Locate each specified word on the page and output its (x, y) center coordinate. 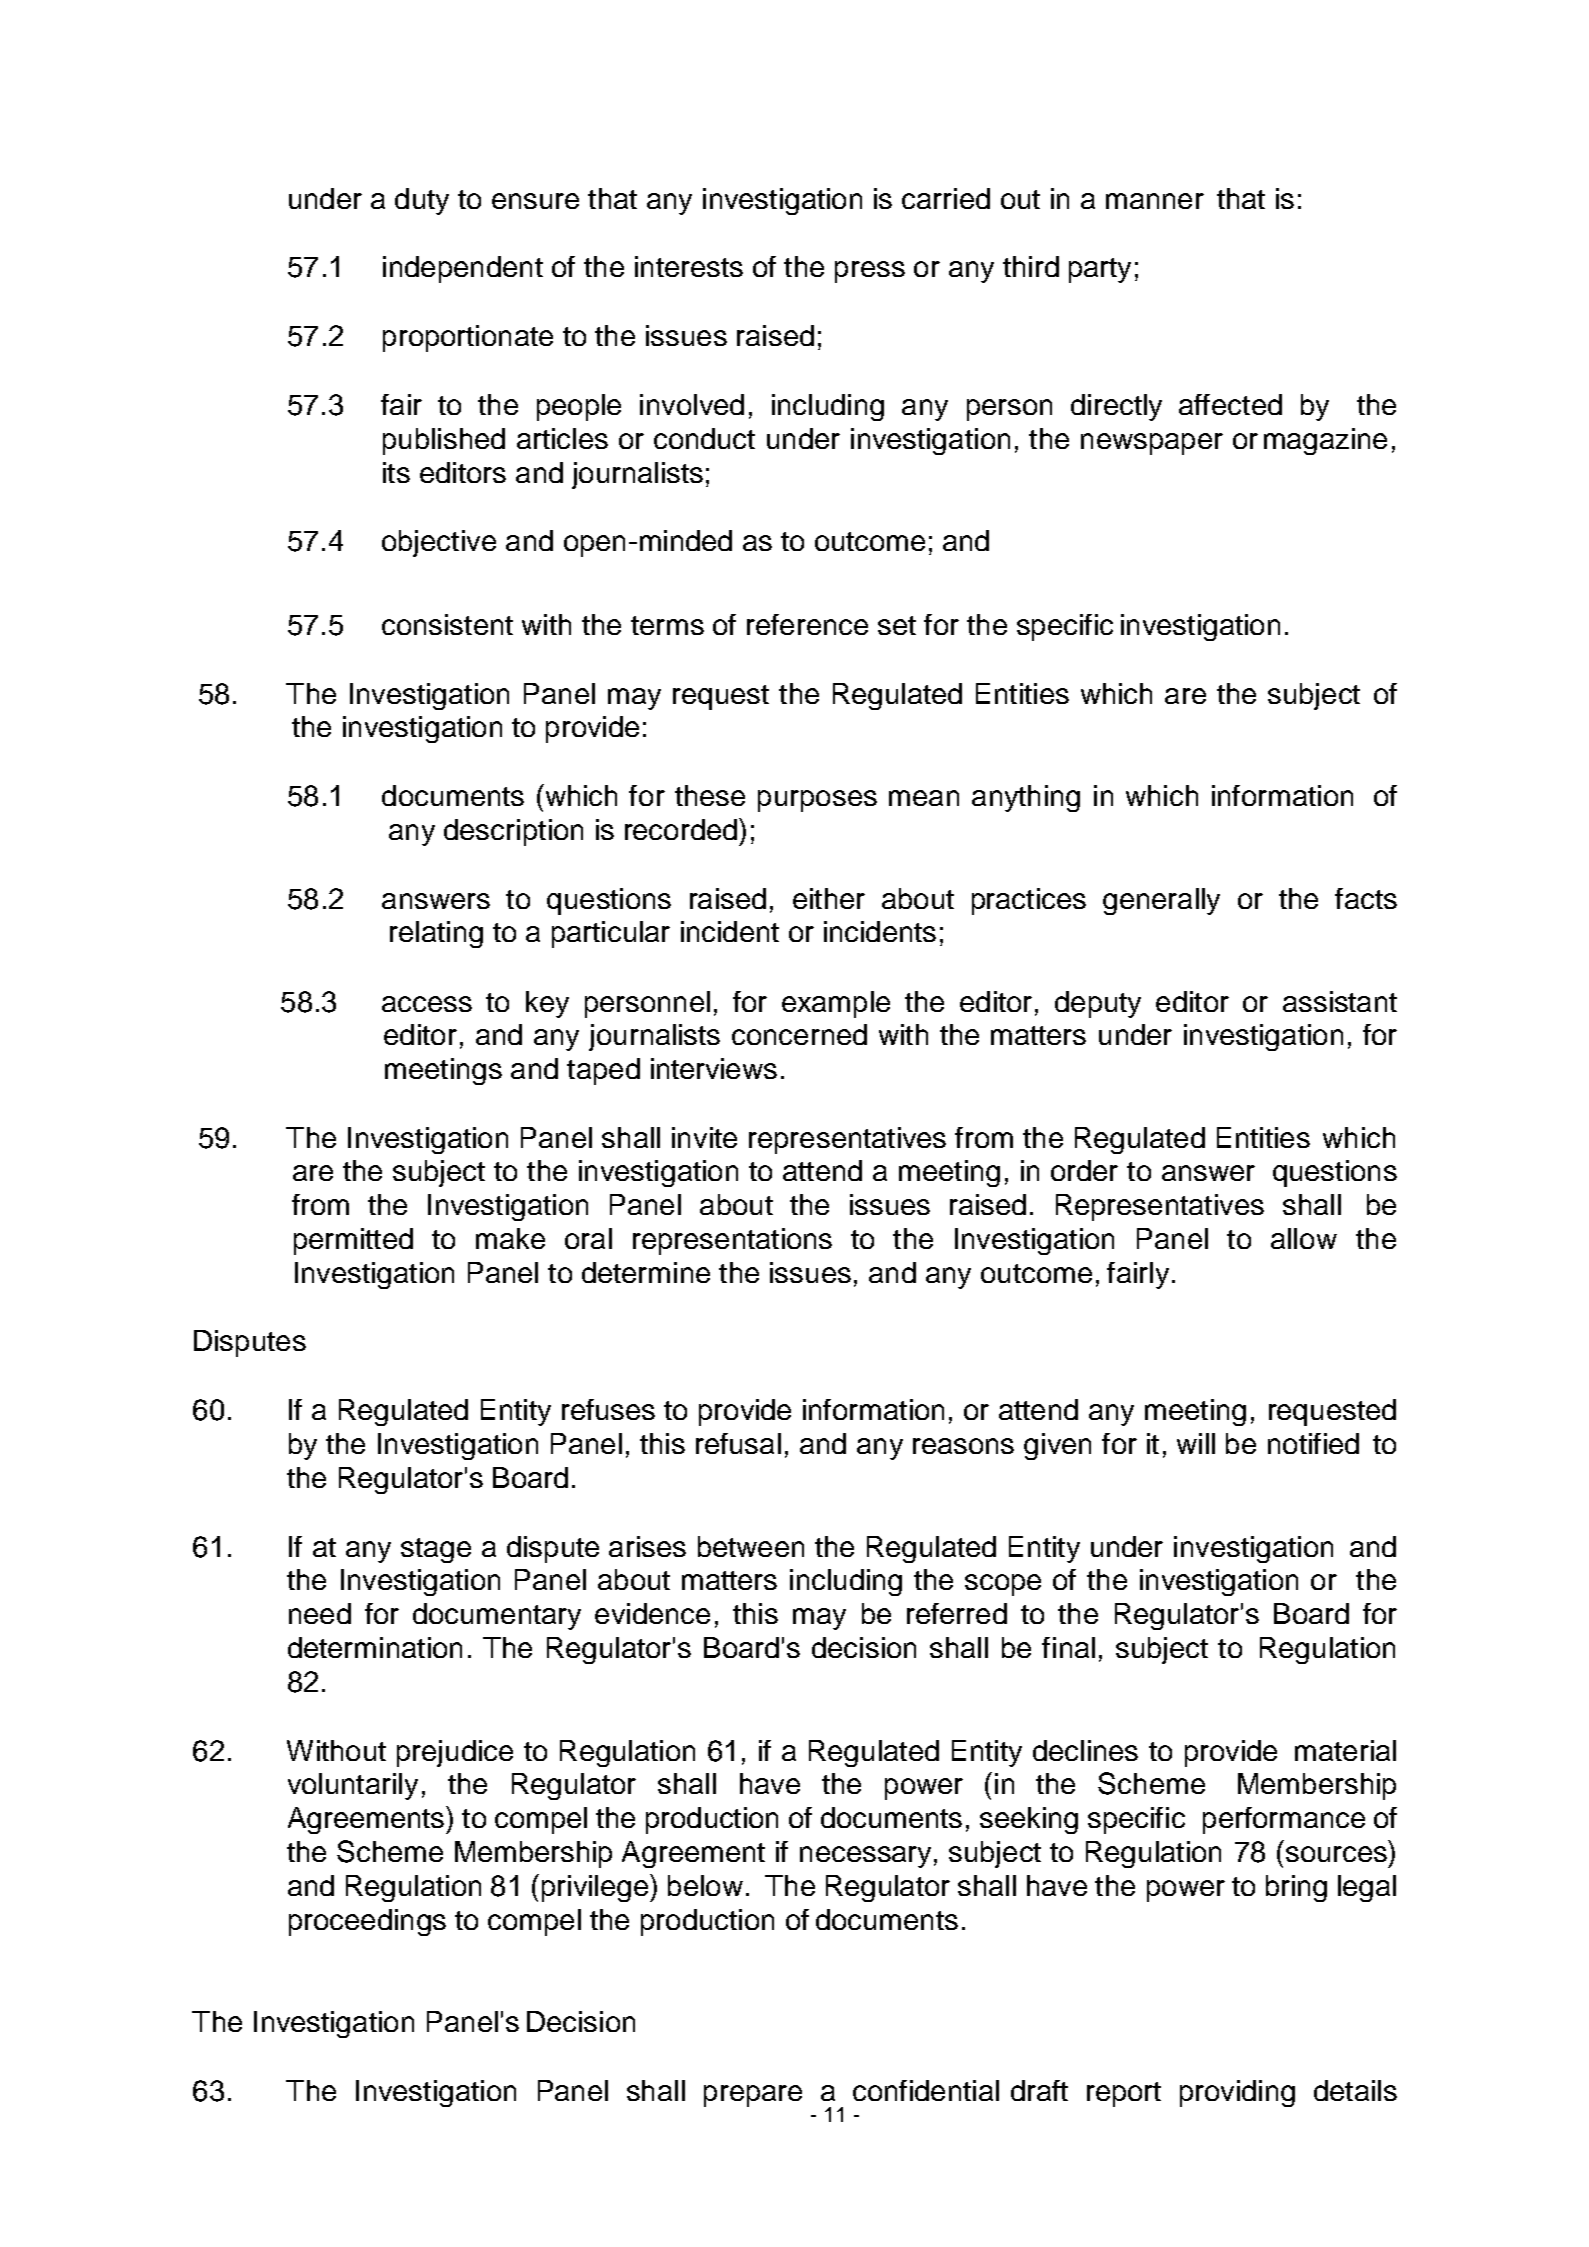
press (870, 272)
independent (463, 269)
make (510, 1238)
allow (1304, 1238)
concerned (799, 1034)
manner (1155, 201)
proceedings (367, 1922)
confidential (926, 2090)
